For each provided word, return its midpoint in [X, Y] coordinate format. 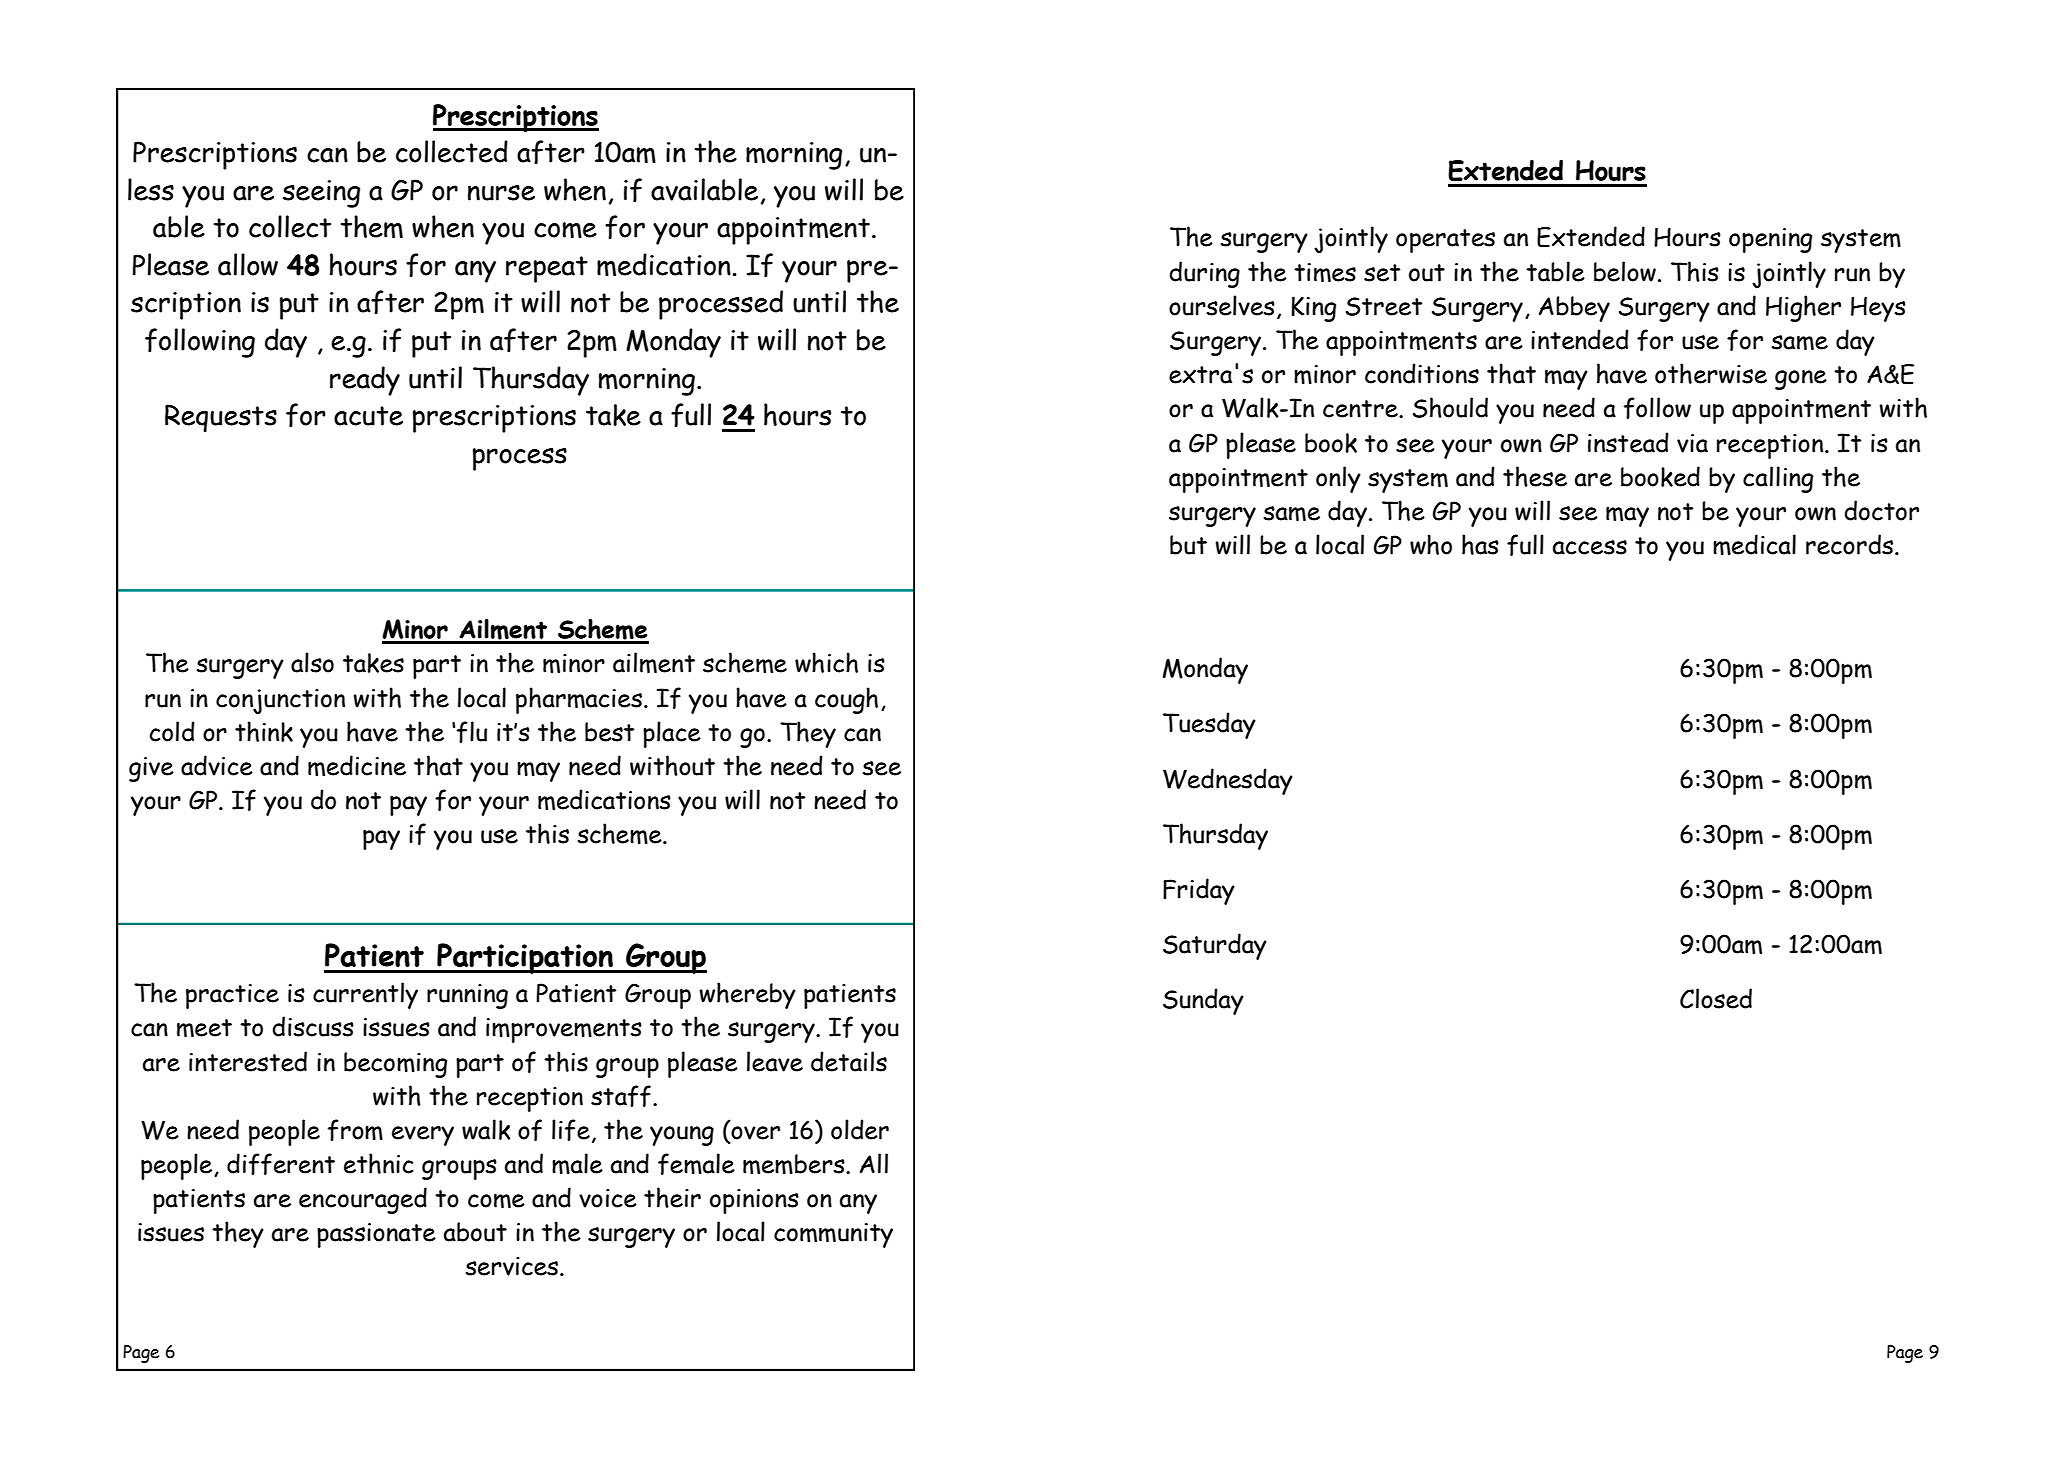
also [312, 662]
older [860, 1129]
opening [1770, 240]
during [1204, 274]
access [1590, 547]
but [1188, 545]
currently [365, 995]
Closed [1716, 998]
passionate [376, 1235]
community [833, 1235]
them [372, 227]
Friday [1199, 891]
